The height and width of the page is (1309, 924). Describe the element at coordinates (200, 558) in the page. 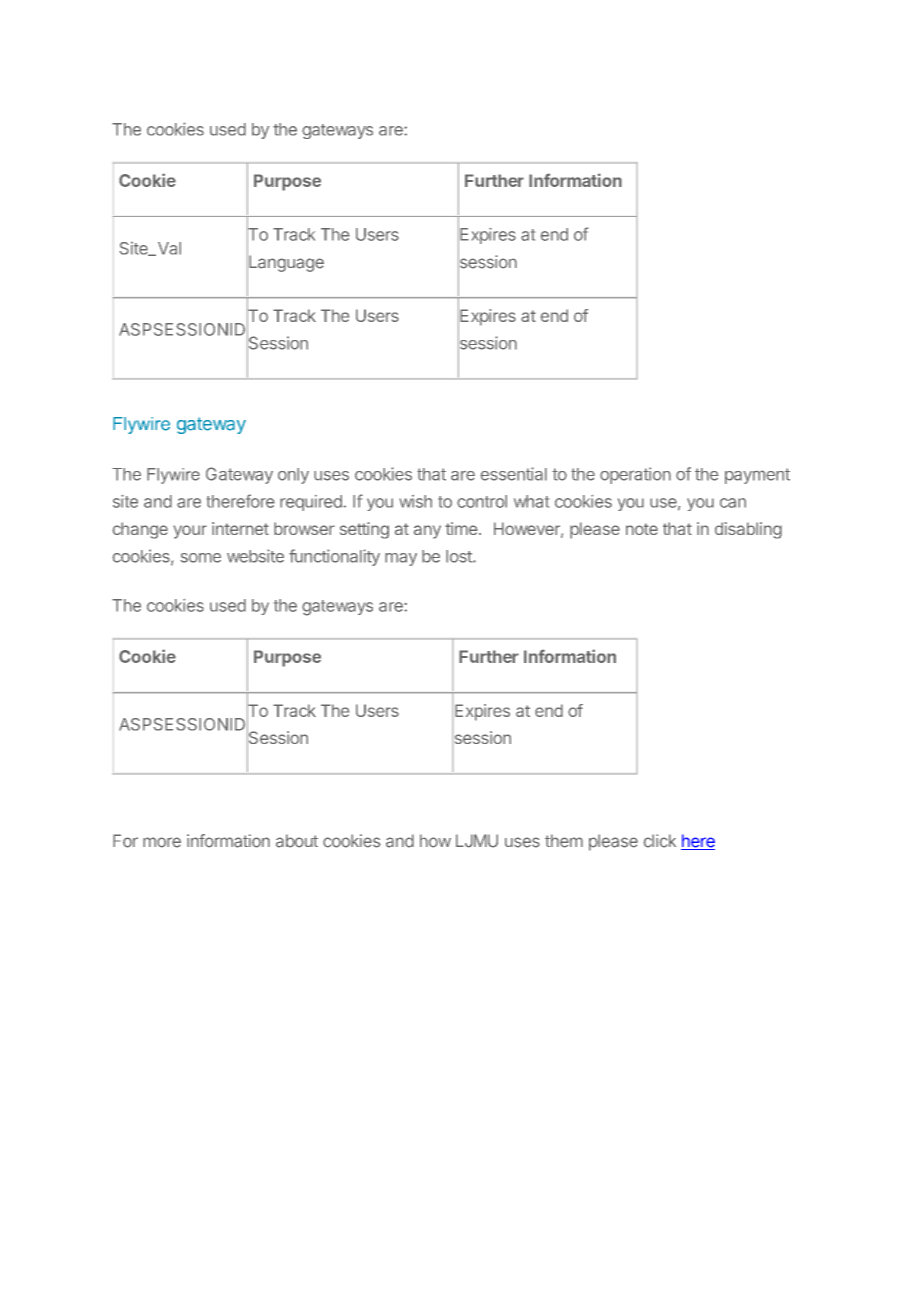

I see `some` at that location.
